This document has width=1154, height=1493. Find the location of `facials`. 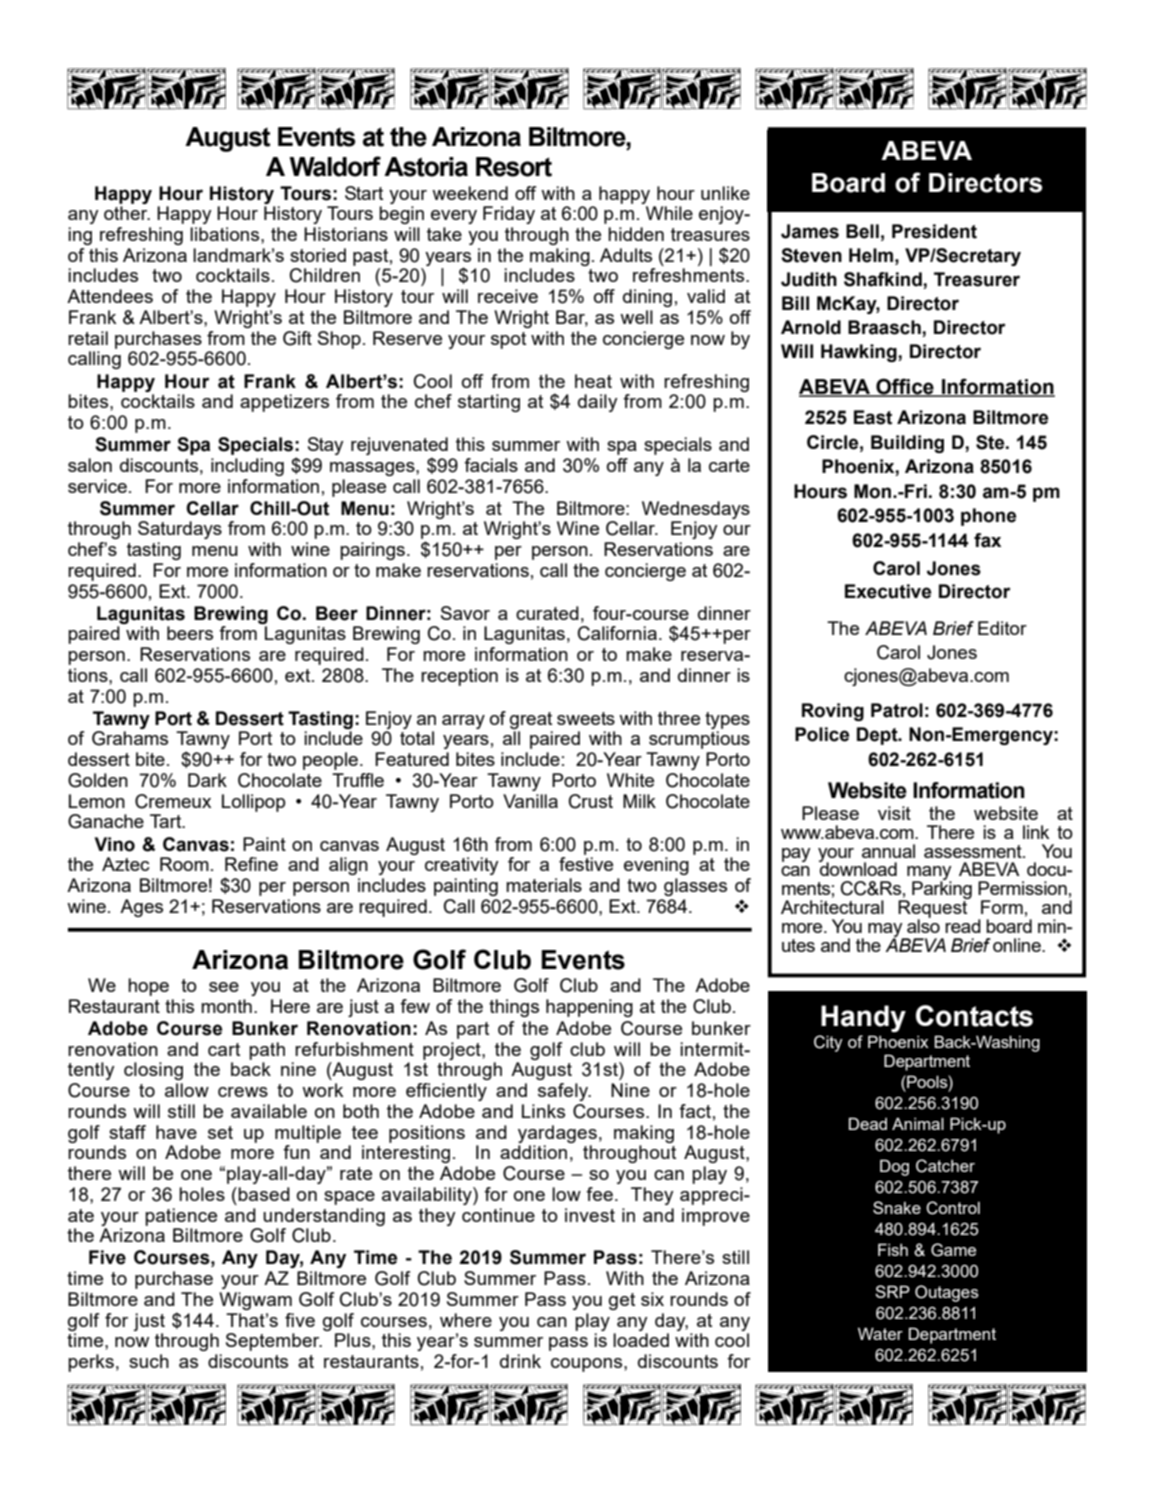

facials is located at coordinates (491, 465).
